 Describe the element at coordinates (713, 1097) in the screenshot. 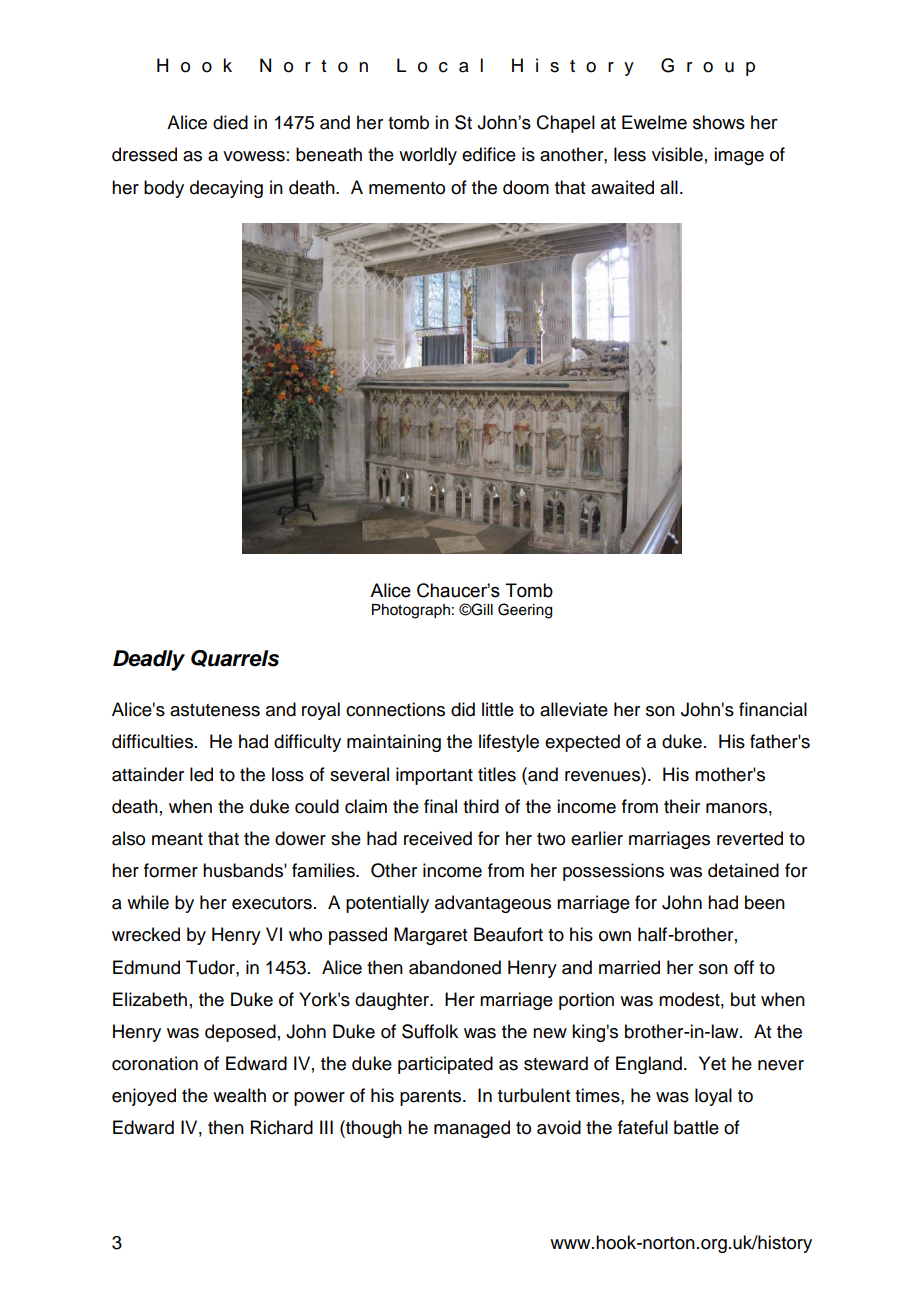

I see `loyal` at that location.
